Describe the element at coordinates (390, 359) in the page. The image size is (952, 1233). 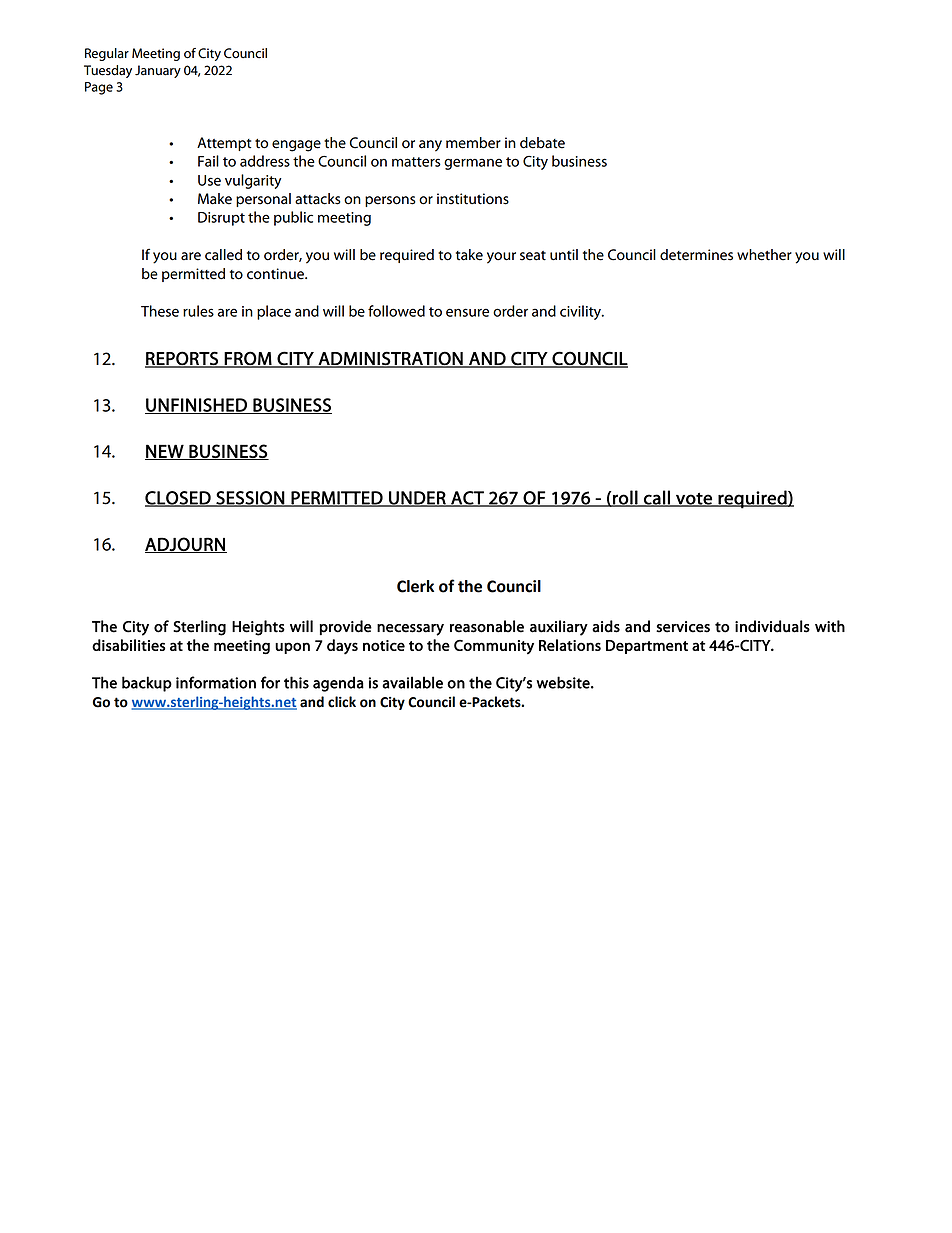
I see `ADMINISTRATION` at that location.
